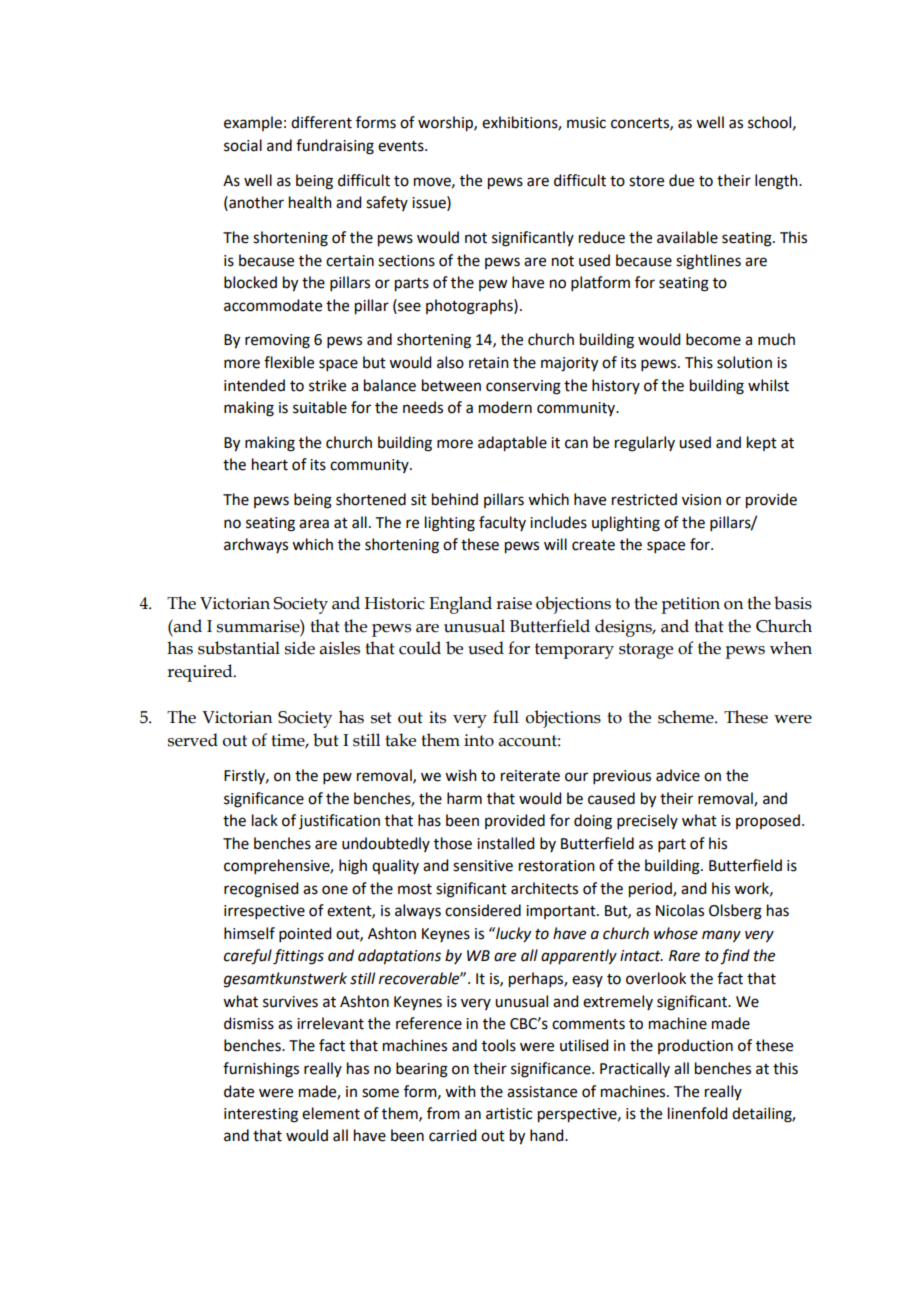 This screenshot has height=1308, width=924. I want to click on events, so click(402, 146).
